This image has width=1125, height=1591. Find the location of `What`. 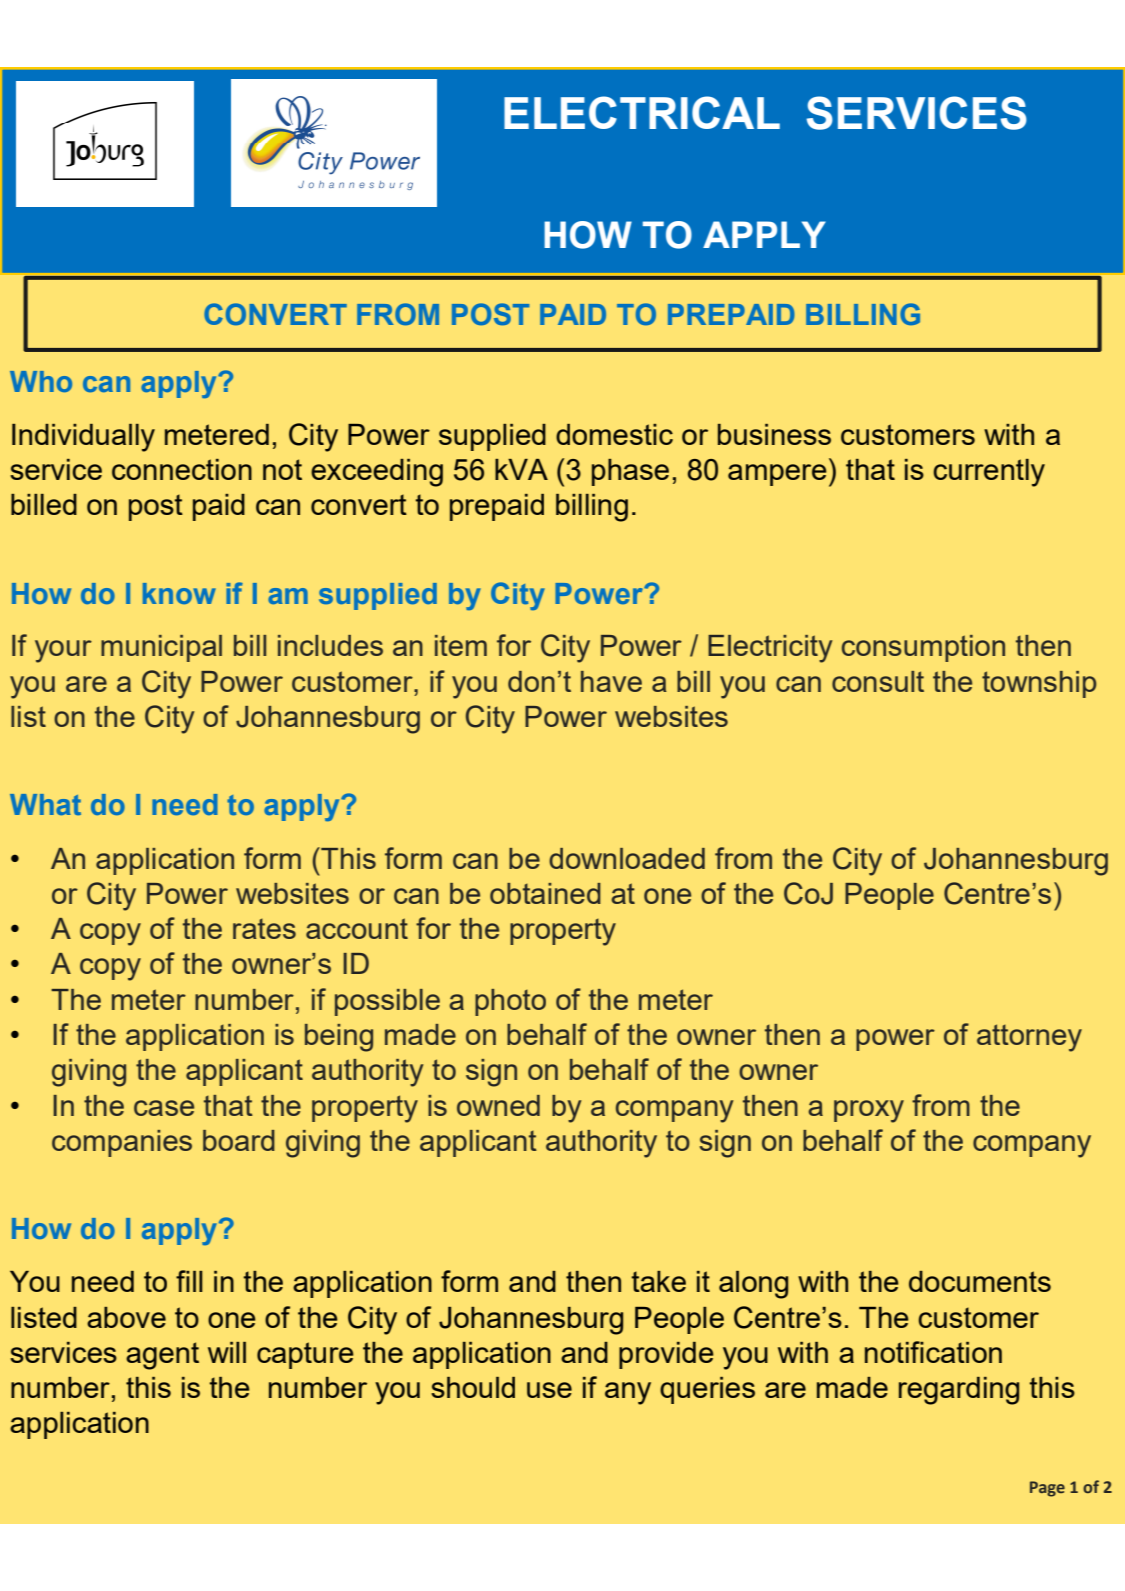

What is located at coordinates (45, 804).
